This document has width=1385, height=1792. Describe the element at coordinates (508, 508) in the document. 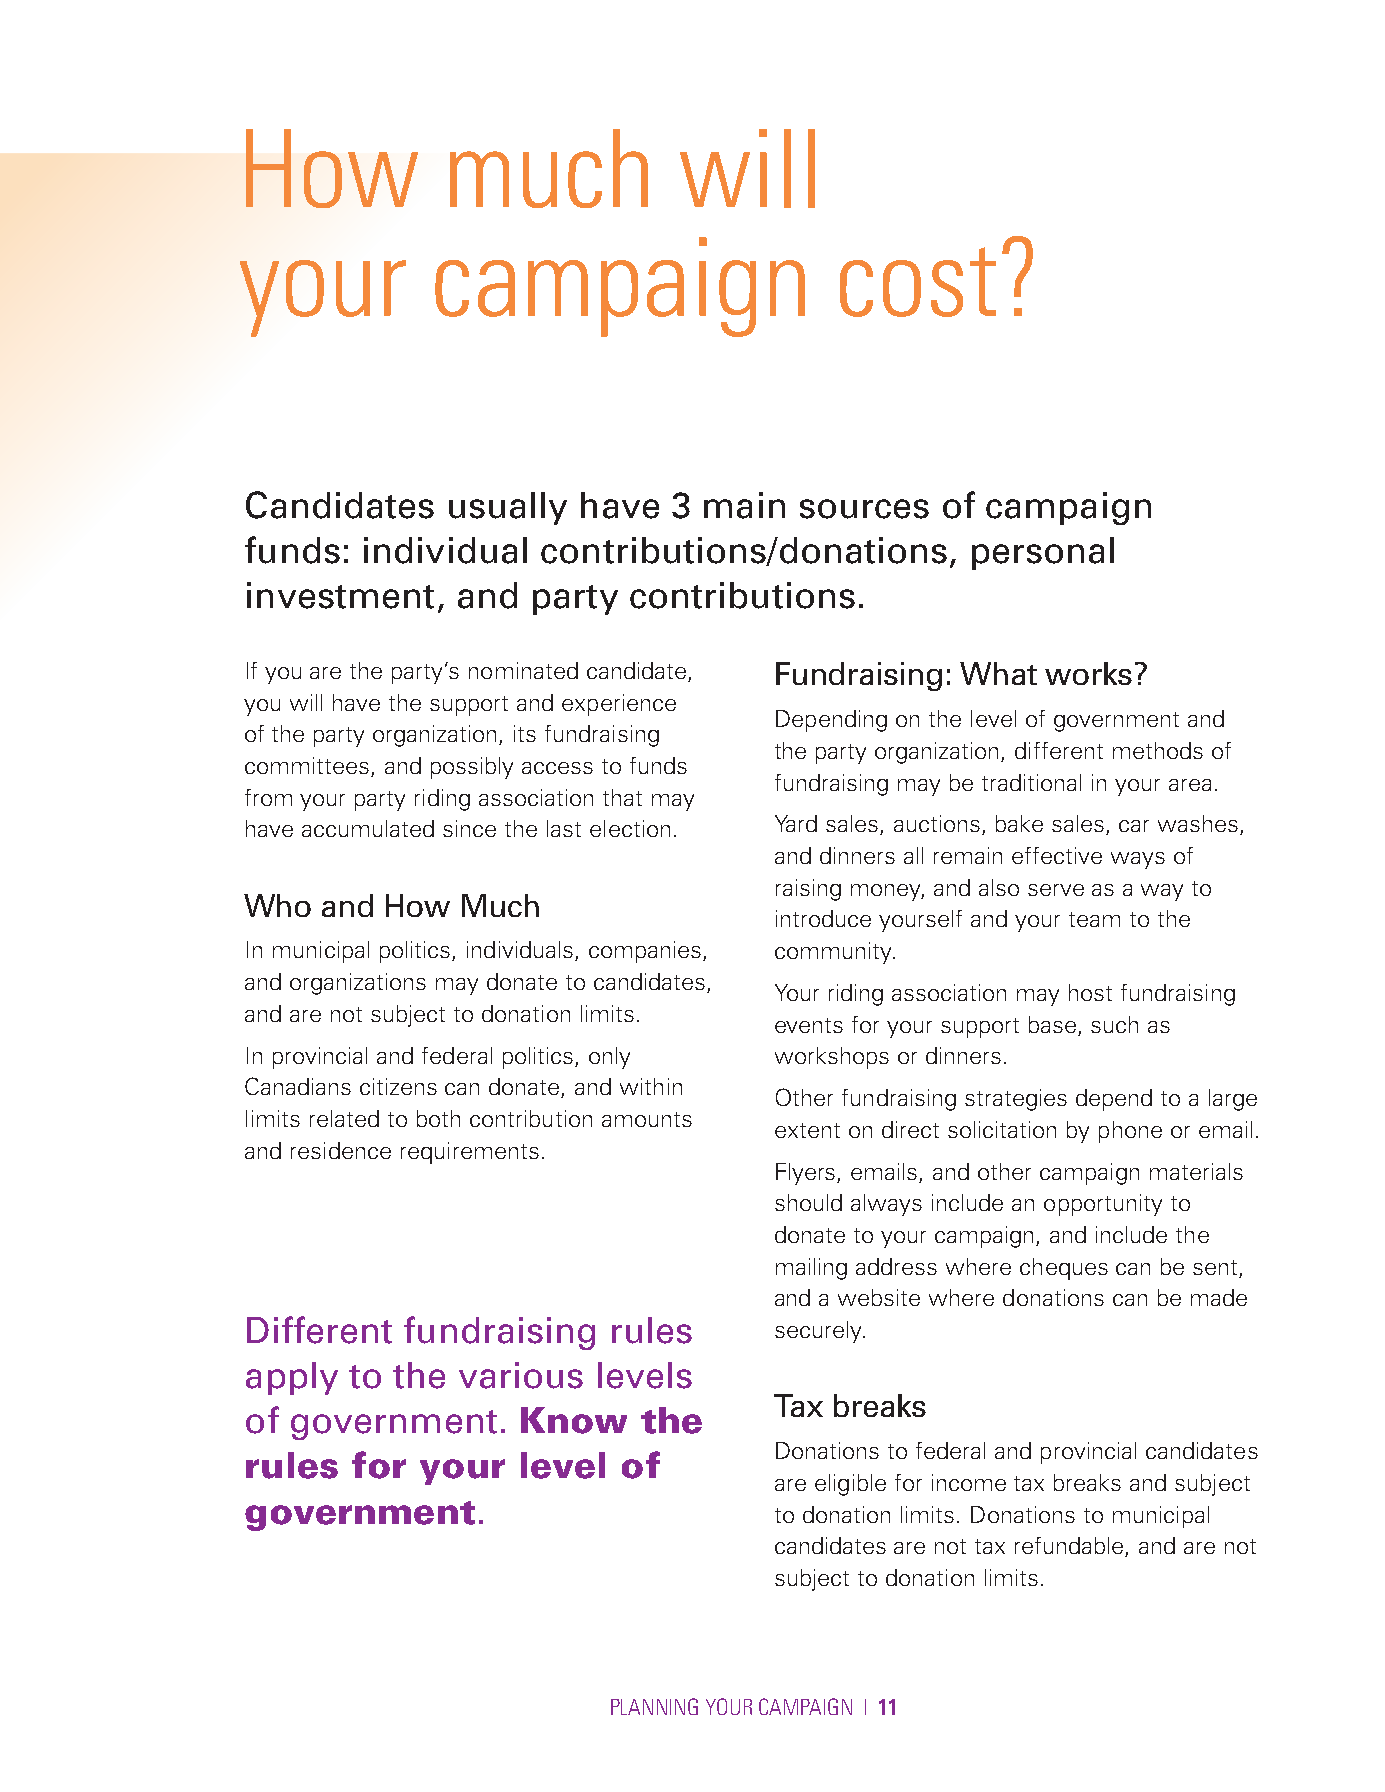

I see `usually` at that location.
